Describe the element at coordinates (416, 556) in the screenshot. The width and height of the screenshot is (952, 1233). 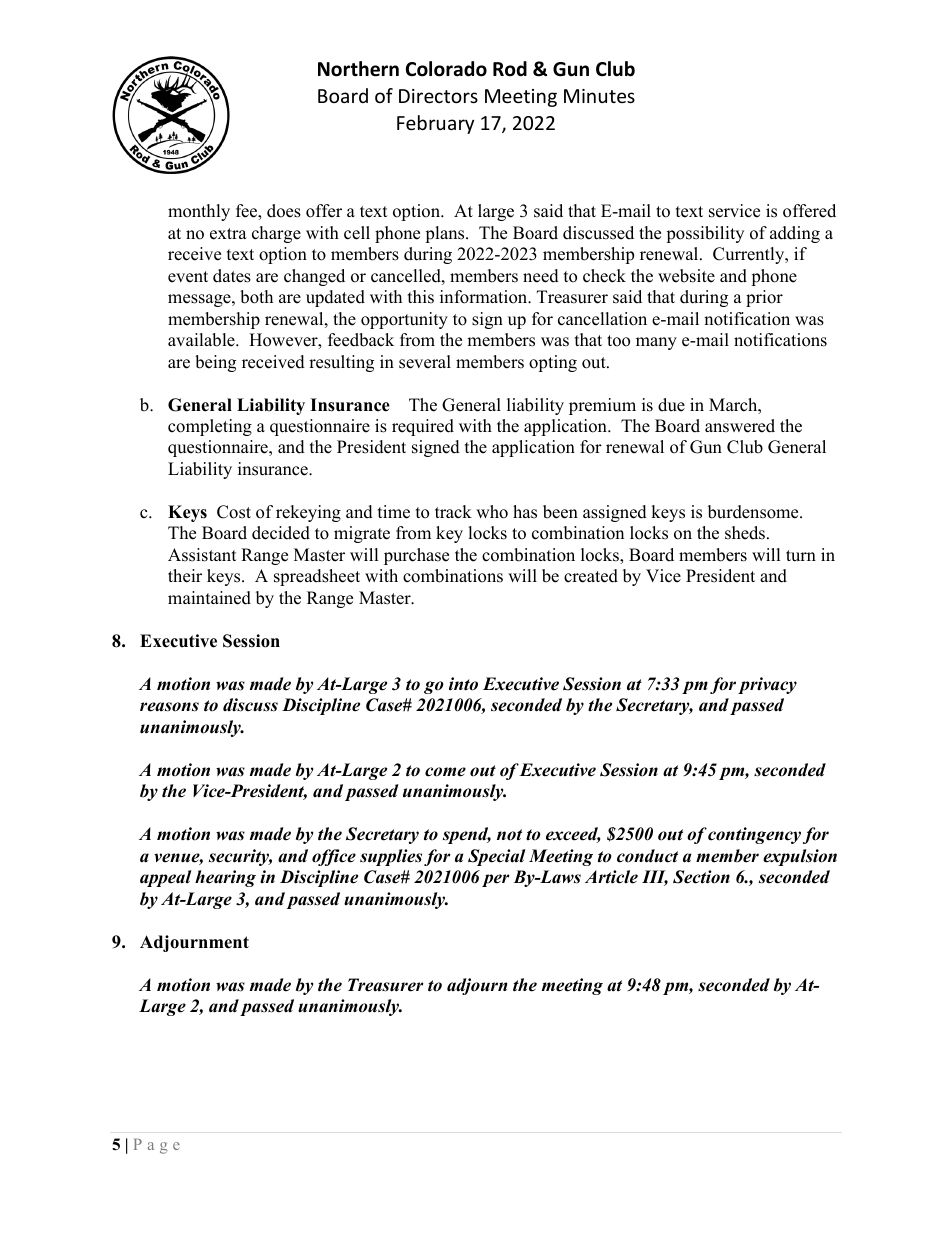
I see `purchase` at that location.
